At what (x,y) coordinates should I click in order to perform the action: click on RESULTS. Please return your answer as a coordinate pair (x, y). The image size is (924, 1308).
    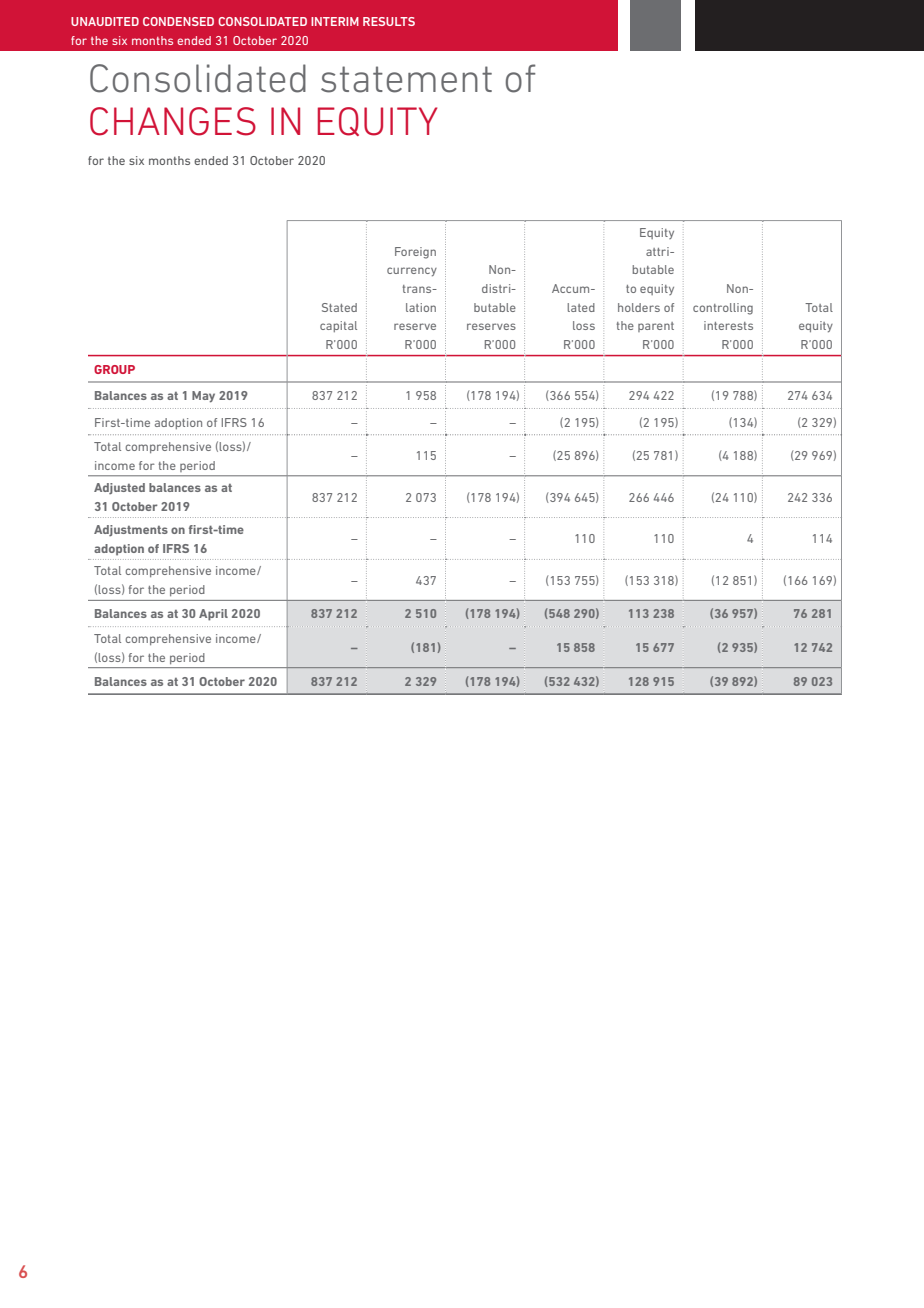
    Looking at the image, I should click on (389, 21).
